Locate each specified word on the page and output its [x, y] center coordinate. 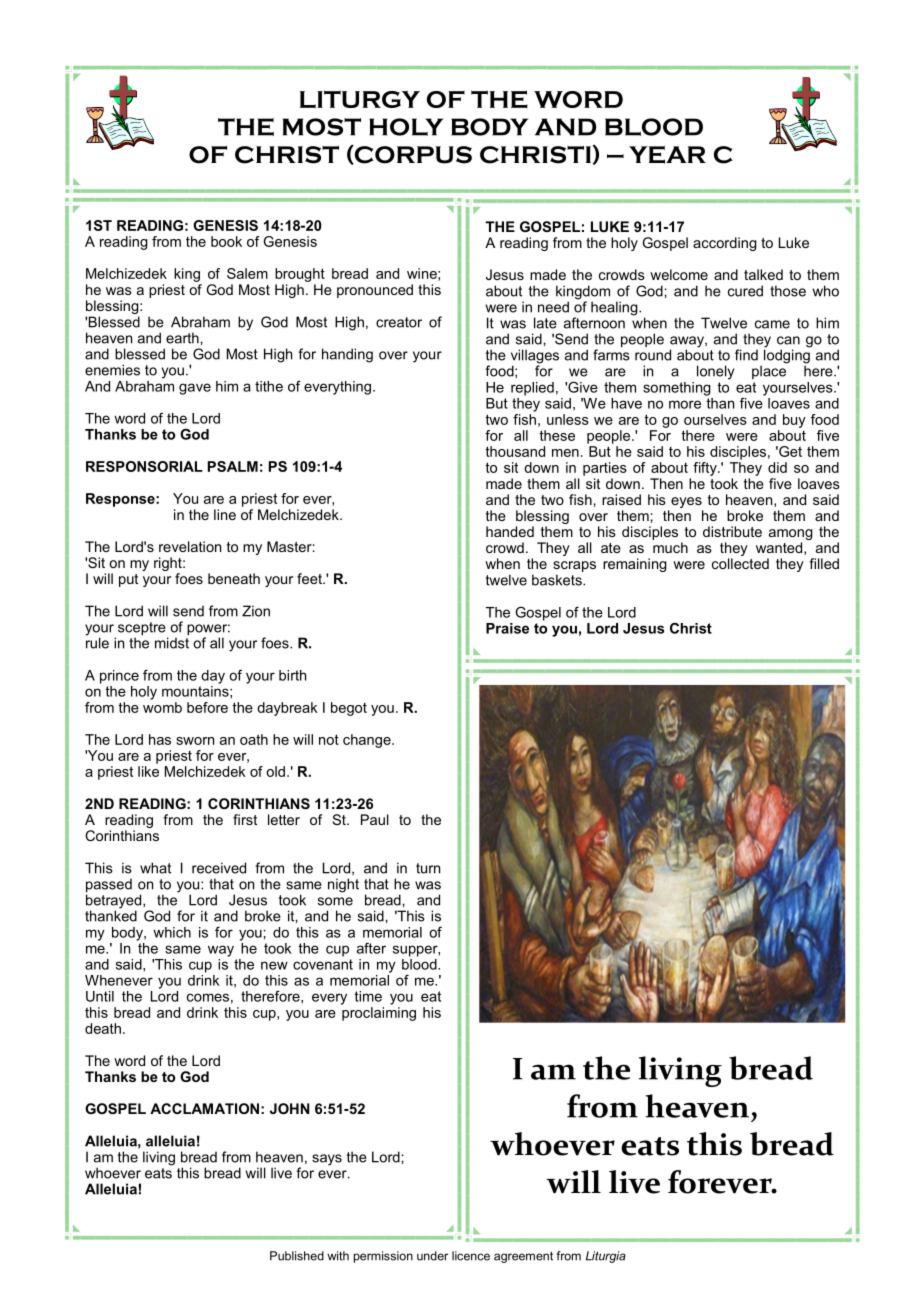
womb [162, 707]
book [226, 241]
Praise [507, 628]
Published [297, 1256]
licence [471, 1256]
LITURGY [360, 99]
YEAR [667, 155]
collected [740, 563]
